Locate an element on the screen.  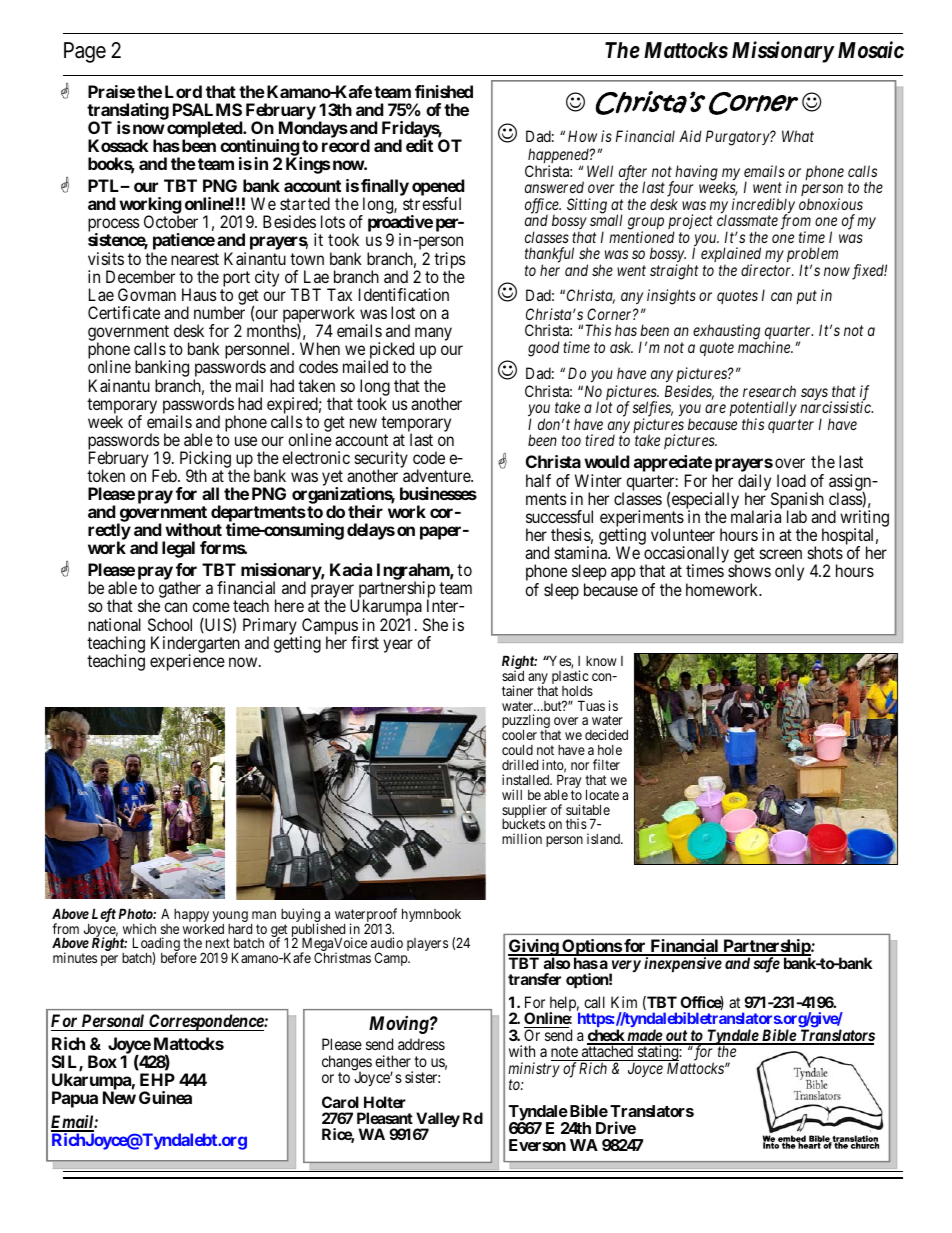
Valley is located at coordinates (437, 1121).
